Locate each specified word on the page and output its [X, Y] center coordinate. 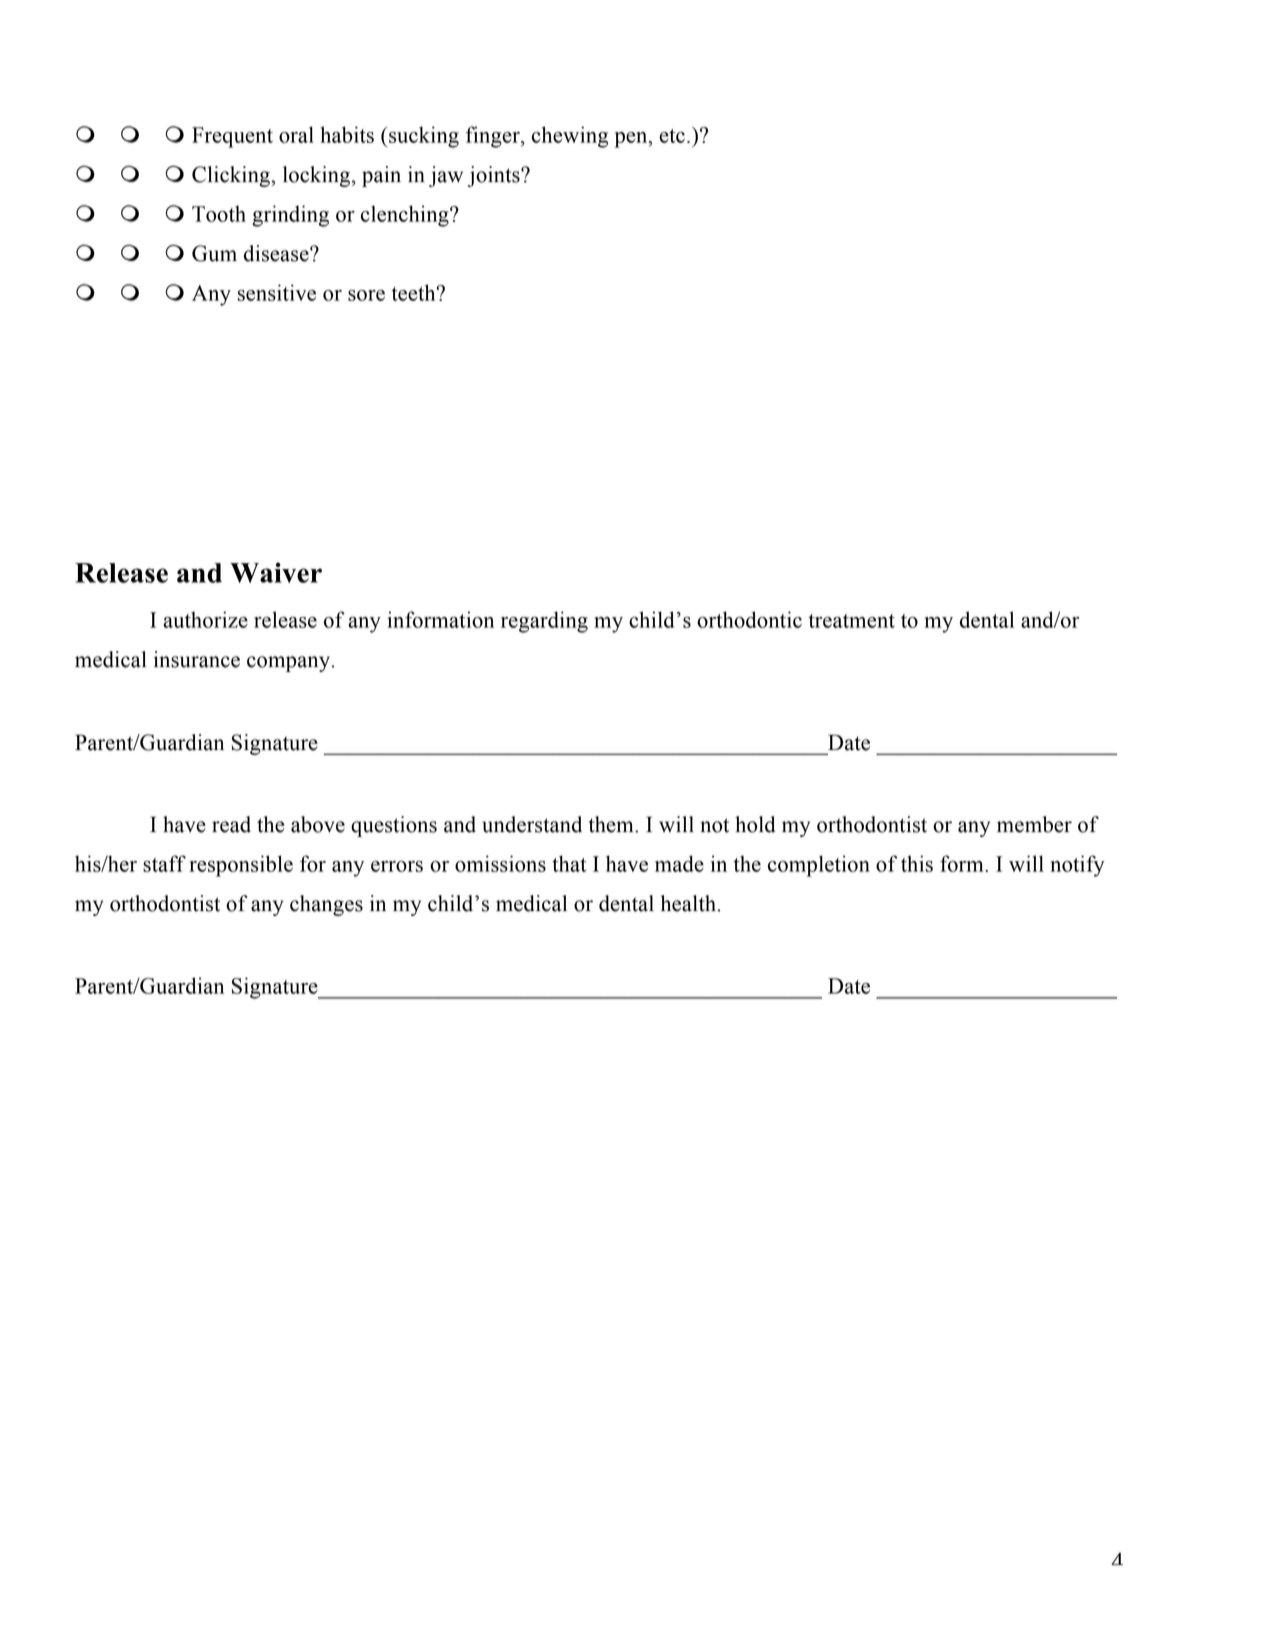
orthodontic [749, 619]
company [289, 664]
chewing [570, 137]
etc [672, 136]
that [569, 863]
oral [296, 134]
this [917, 863]
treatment [852, 621]
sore [366, 295]
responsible [241, 866]
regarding [544, 622]
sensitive [277, 292]
